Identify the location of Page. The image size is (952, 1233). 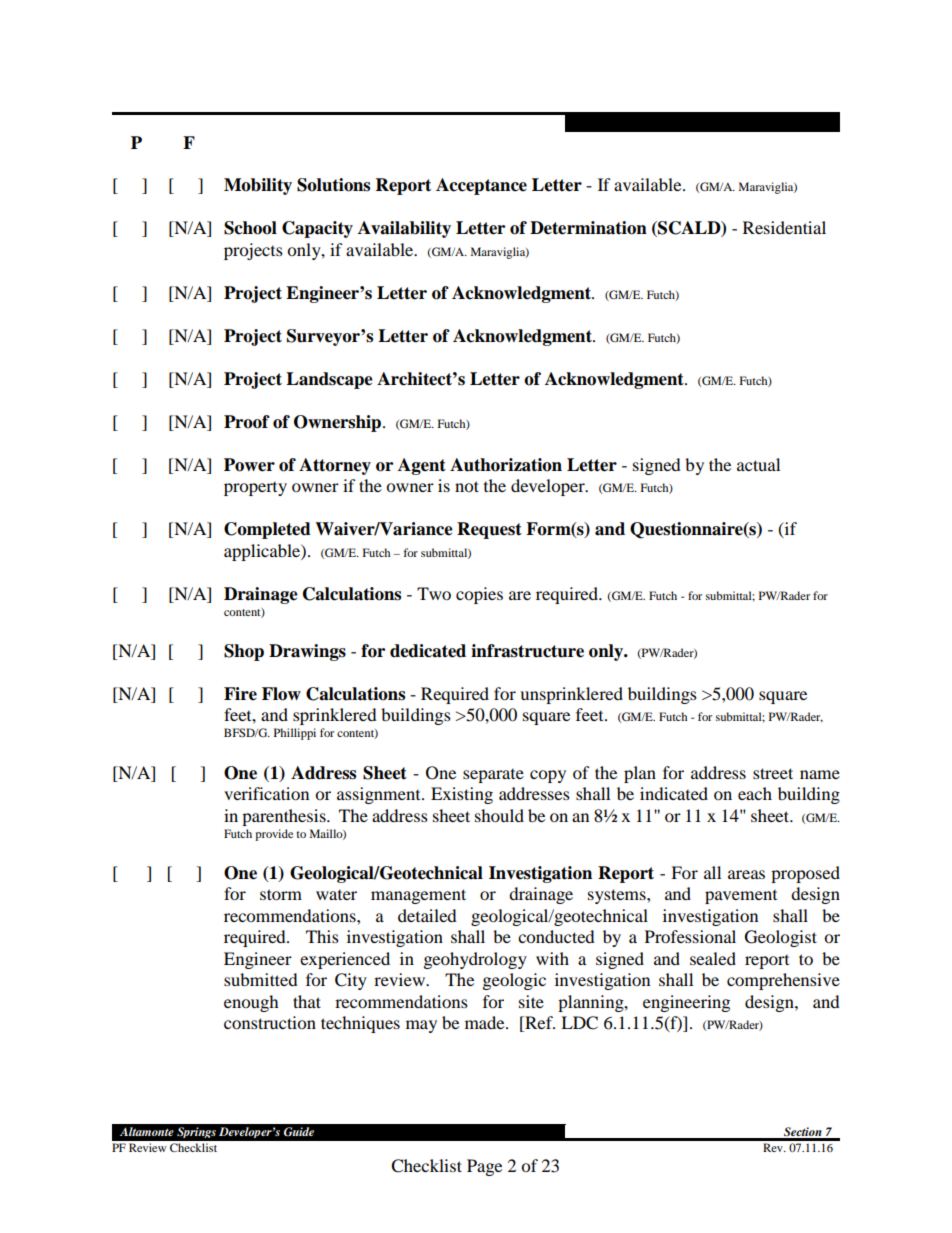
(484, 1167).
